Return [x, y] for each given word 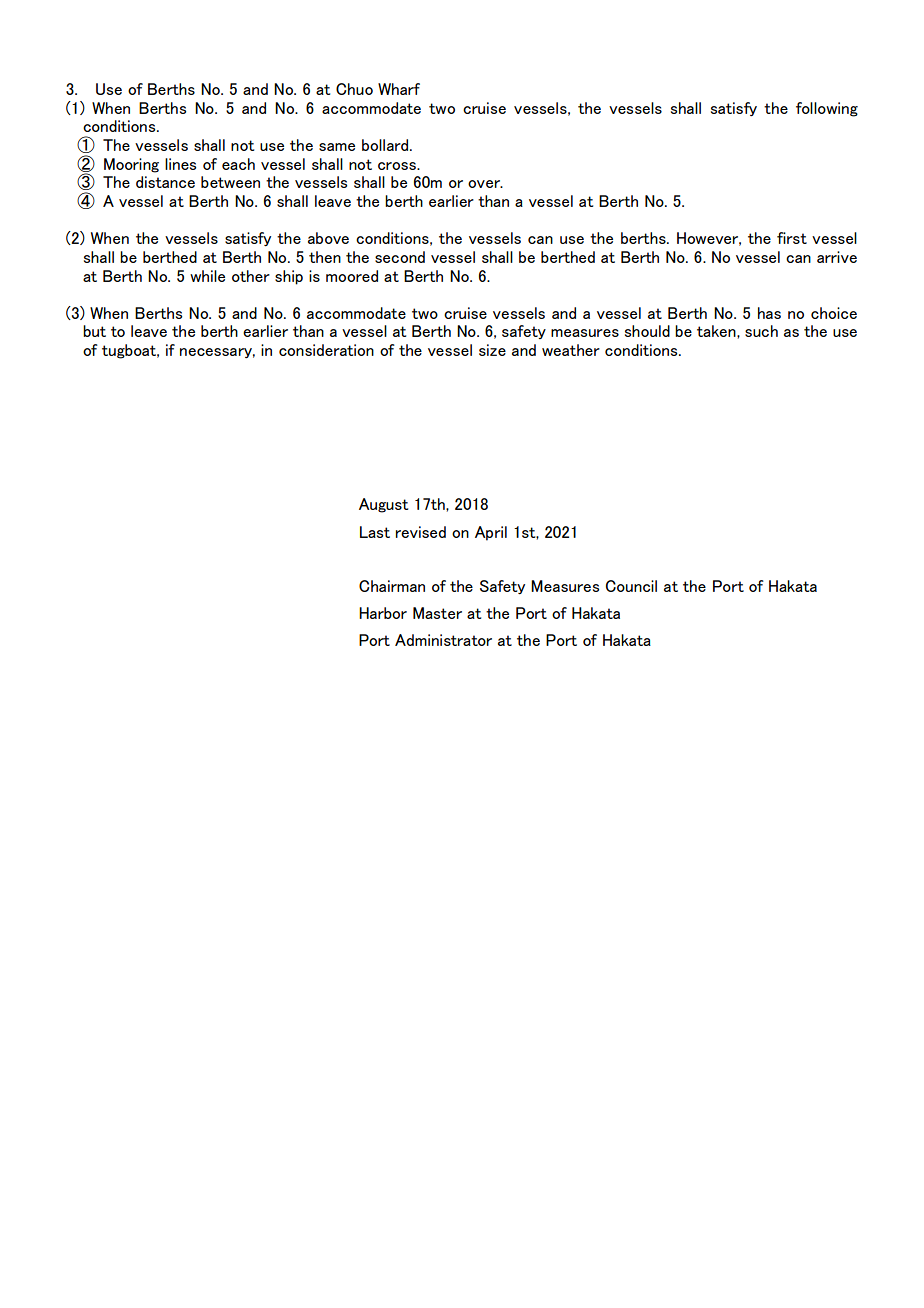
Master [437, 613]
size [492, 350]
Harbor [383, 613]
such [761, 331]
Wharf [399, 89]
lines [180, 164]
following [827, 109]
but [94, 331]
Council [631, 586]
